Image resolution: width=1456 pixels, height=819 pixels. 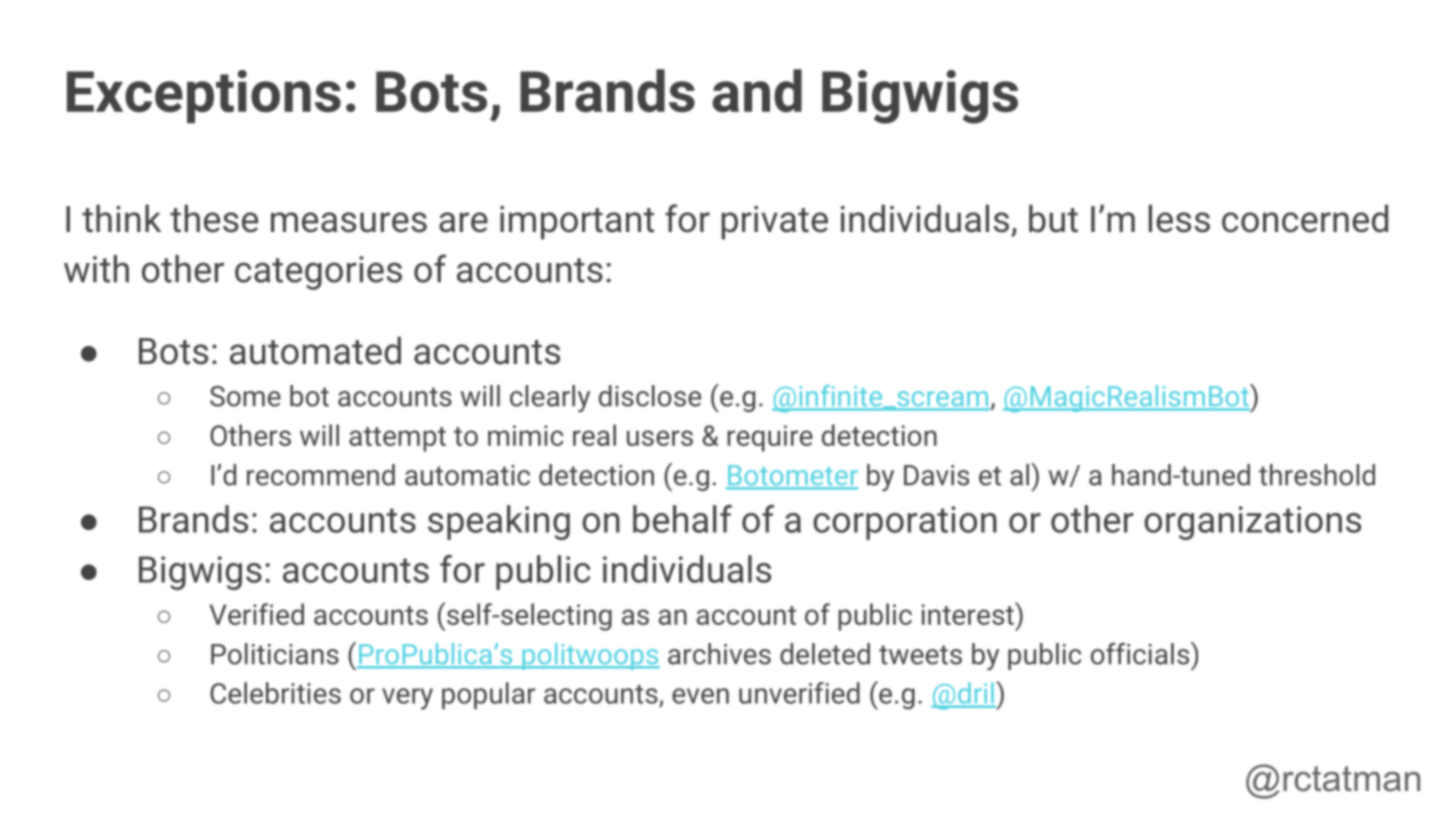 What do you see at coordinates (774, 223) in the image?
I see `private` at bounding box center [774, 223].
